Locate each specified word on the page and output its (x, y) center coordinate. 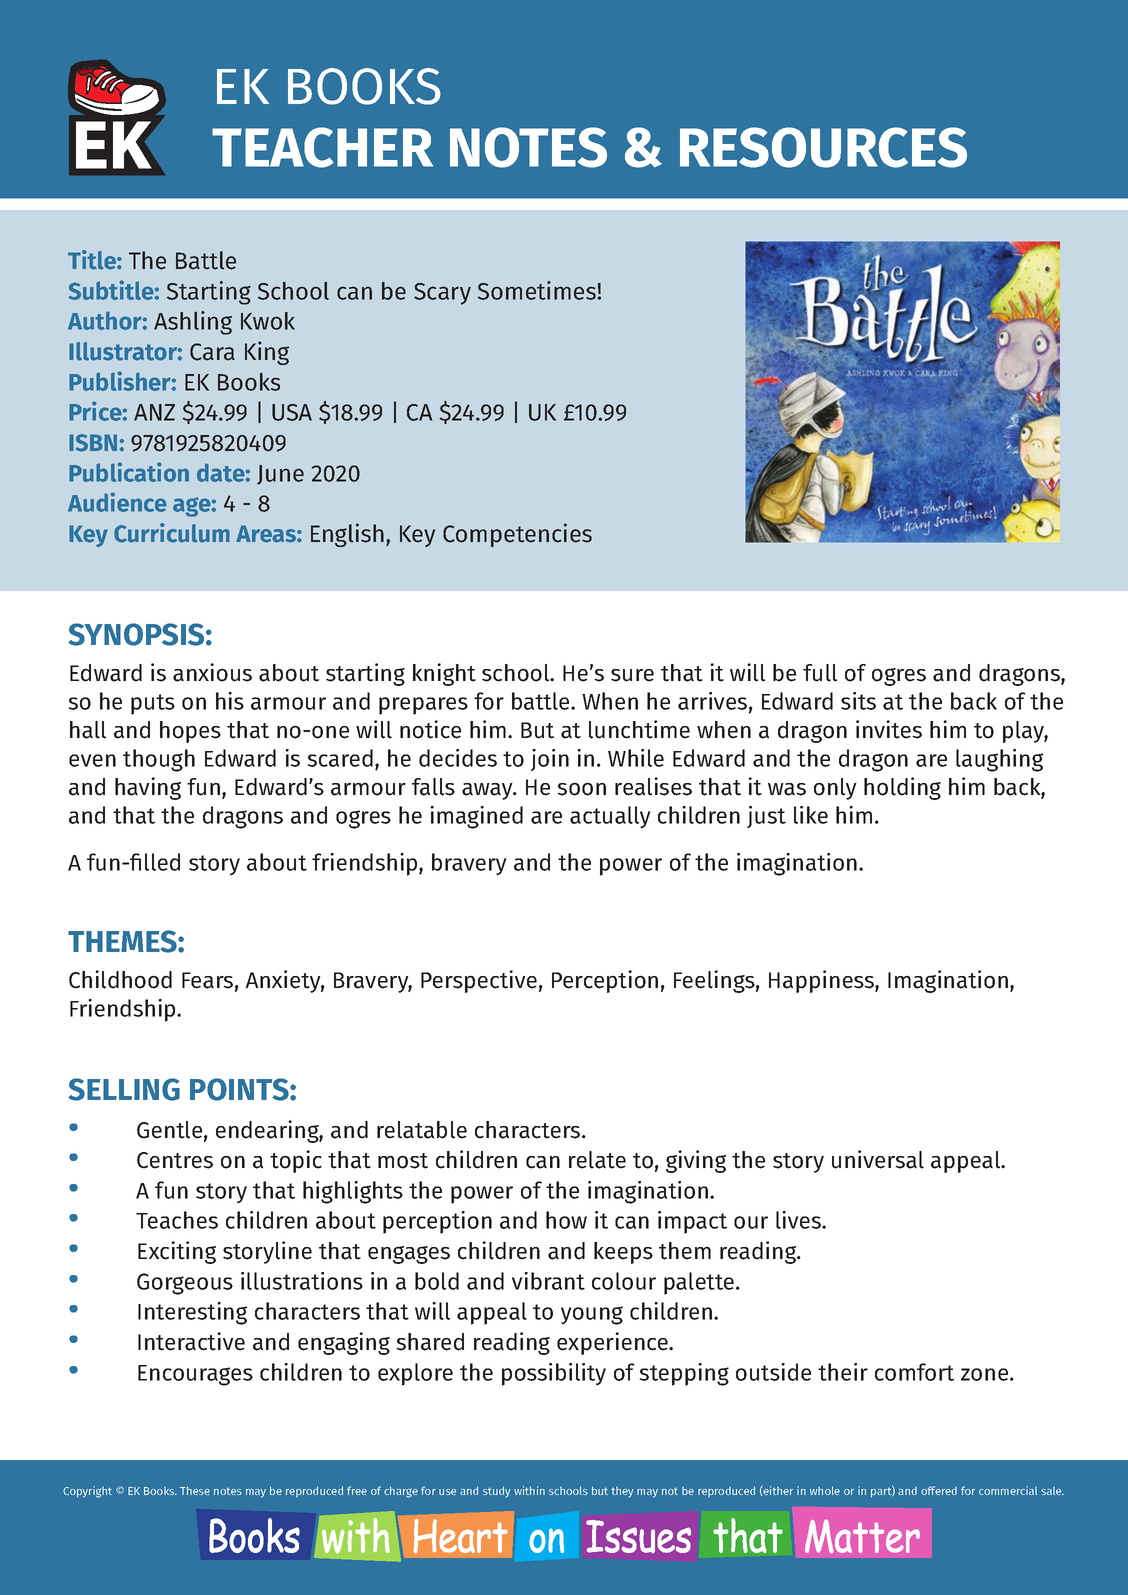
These (195, 1490)
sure (632, 675)
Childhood (120, 979)
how (566, 1220)
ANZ (154, 412)
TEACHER (322, 147)
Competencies (517, 535)
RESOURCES (823, 147)
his (230, 701)
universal (878, 1159)
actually (610, 817)
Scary (442, 294)
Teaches (177, 1220)
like (811, 815)
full (820, 673)
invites (889, 729)
